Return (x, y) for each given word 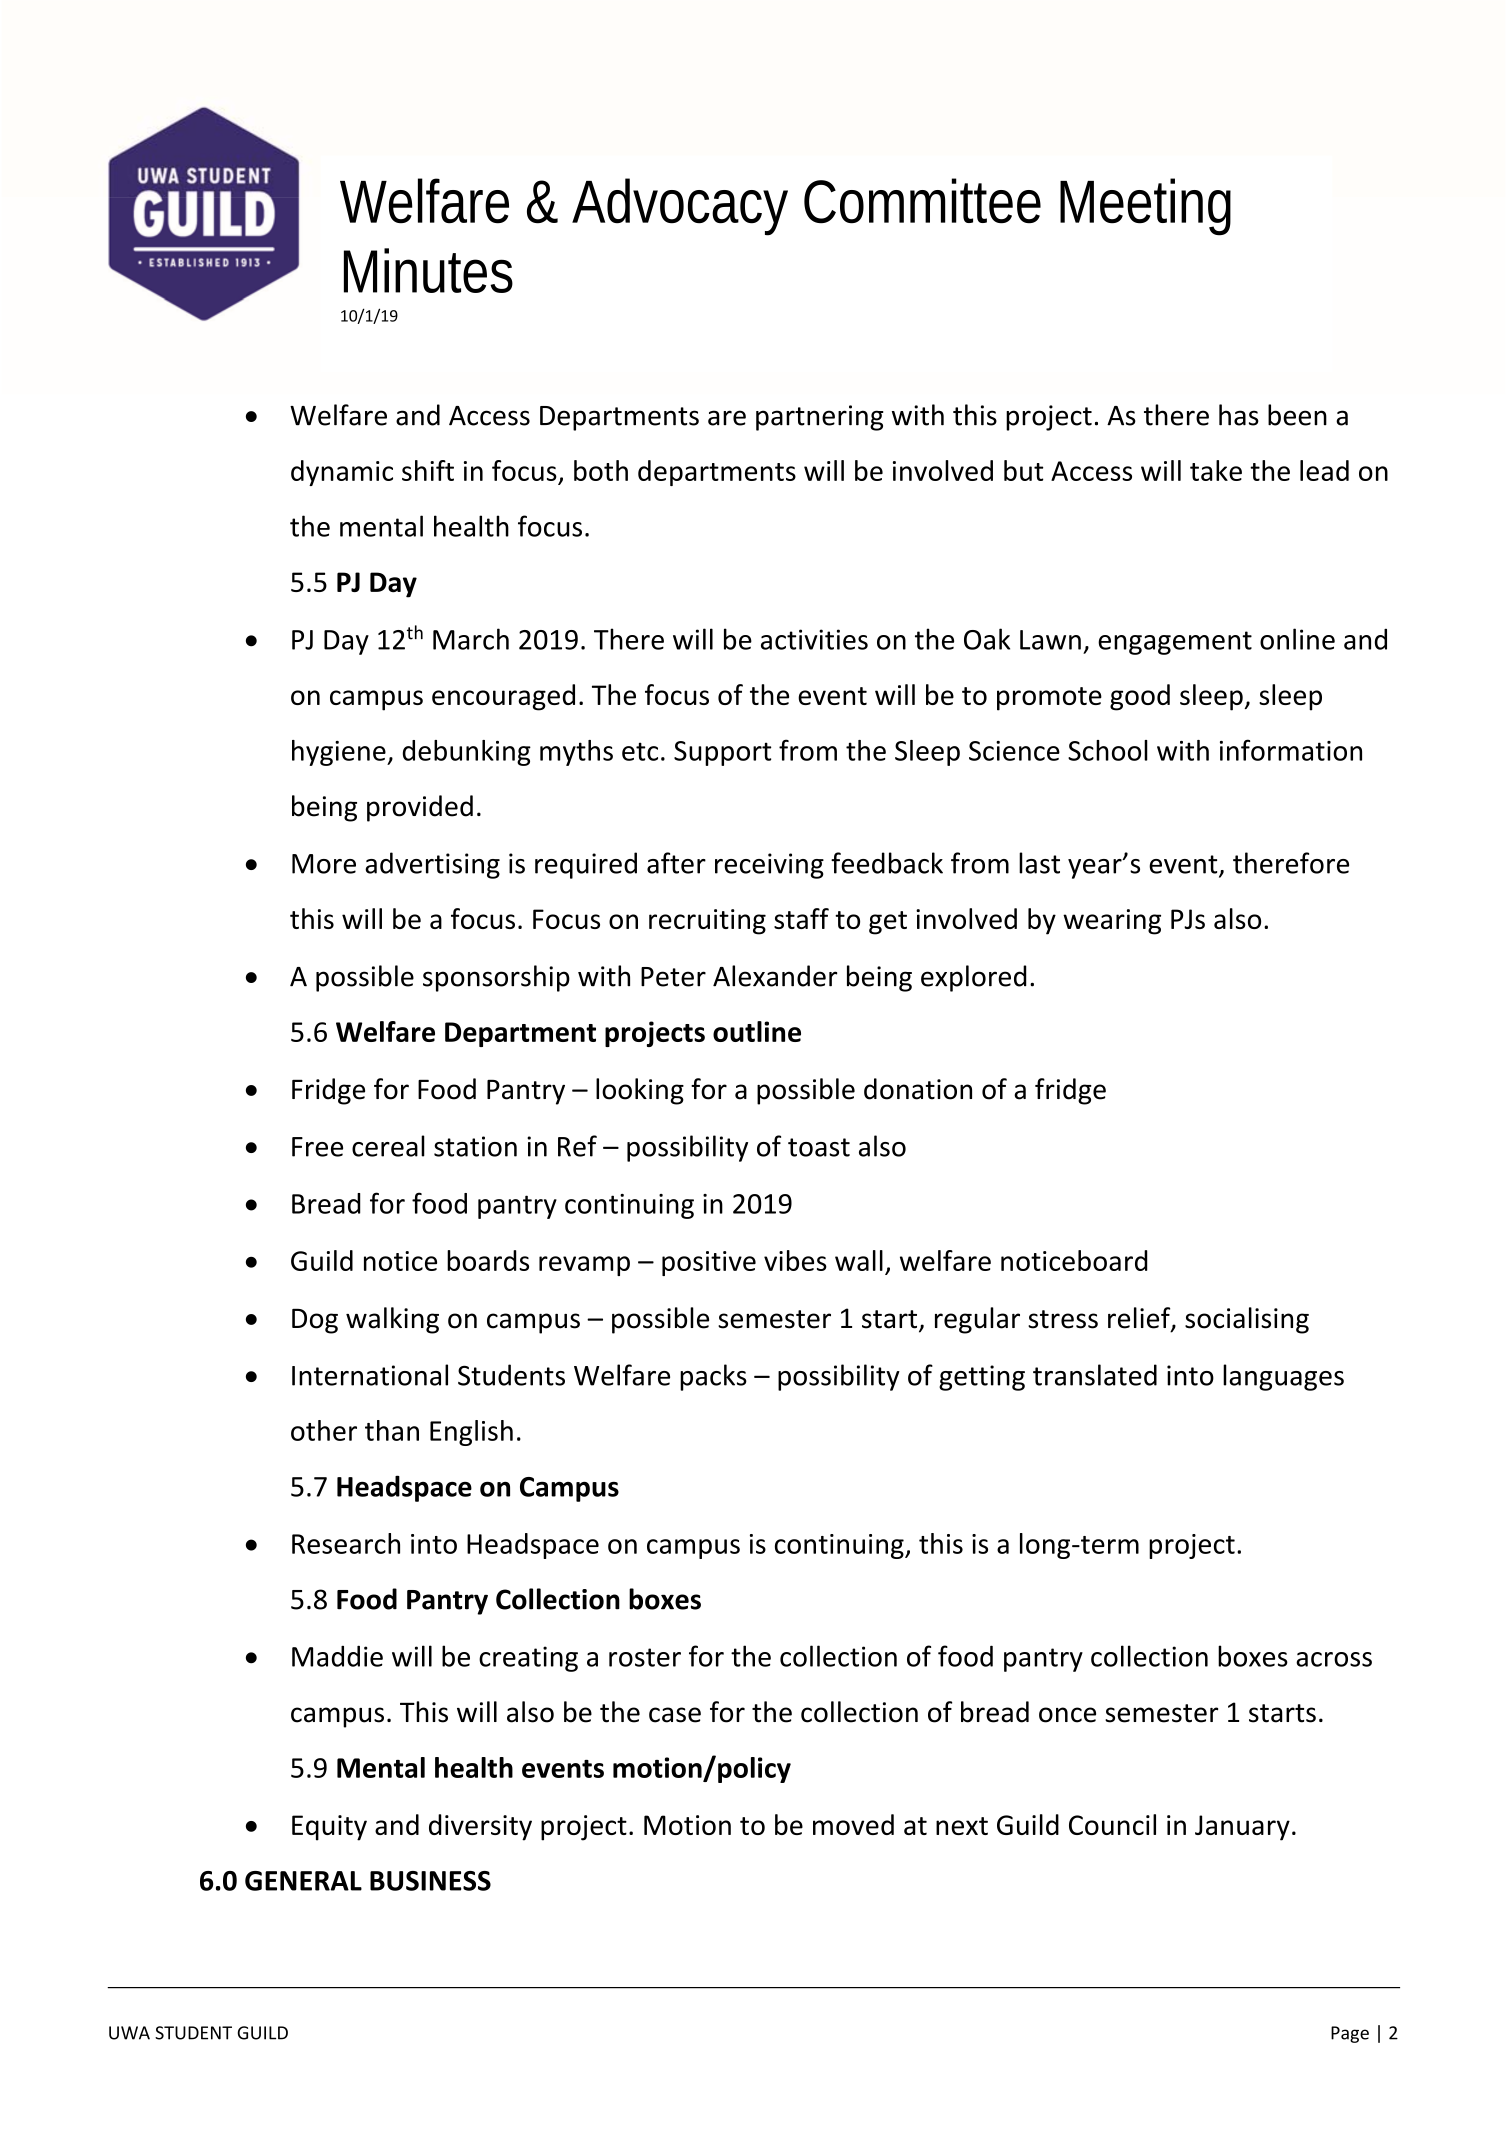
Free (317, 1147)
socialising (1247, 1320)
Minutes (428, 270)
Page (1350, 2034)
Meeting (1145, 207)
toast (819, 1147)
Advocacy (680, 207)
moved (853, 1824)
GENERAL (303, 1881)
